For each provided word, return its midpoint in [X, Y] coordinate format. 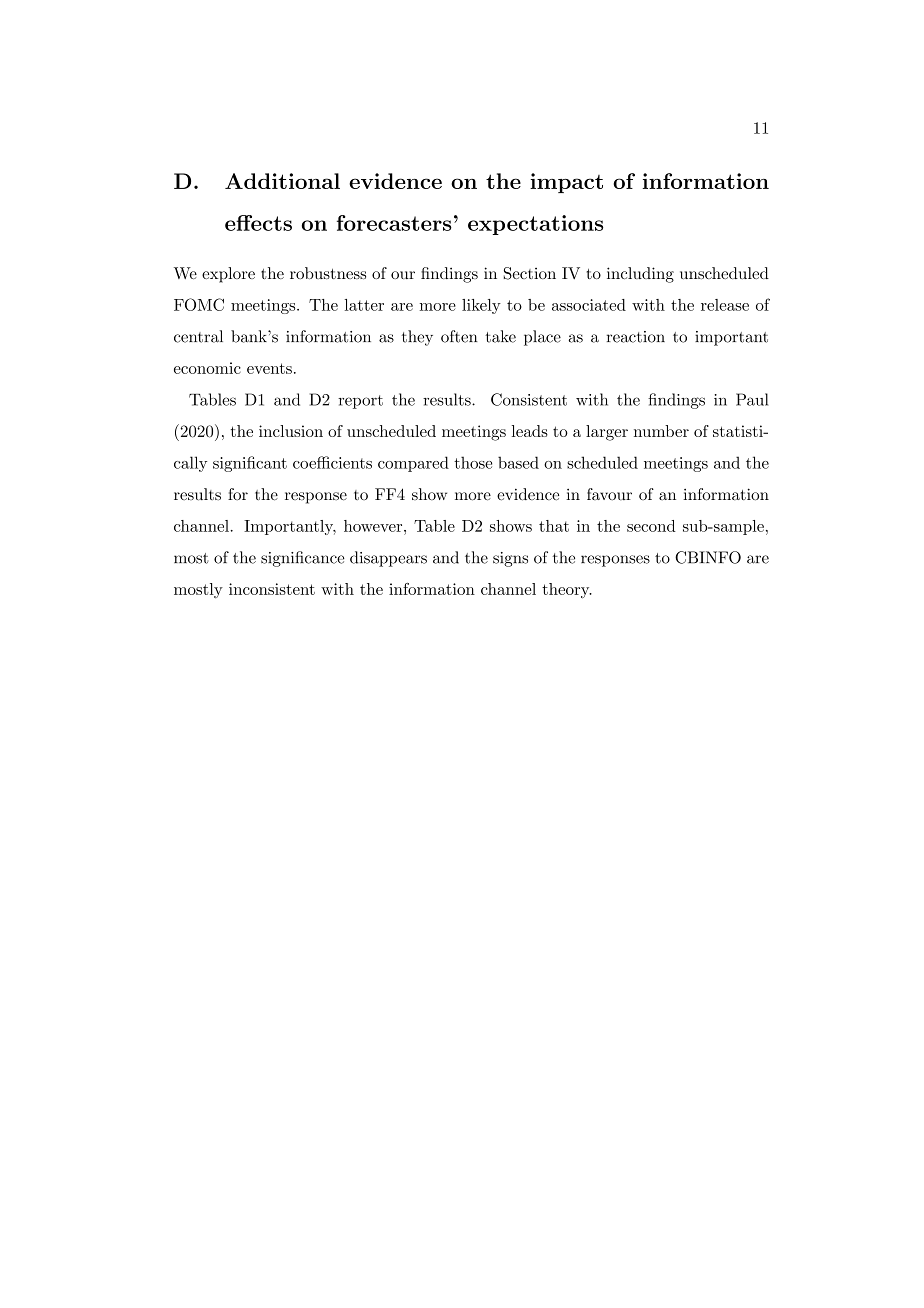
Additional [282, 181]
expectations [535, 225]
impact [566, 183]
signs [510, 559]
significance [303, 559]
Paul [752, 399]
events [269, 368]
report [360, 402]
